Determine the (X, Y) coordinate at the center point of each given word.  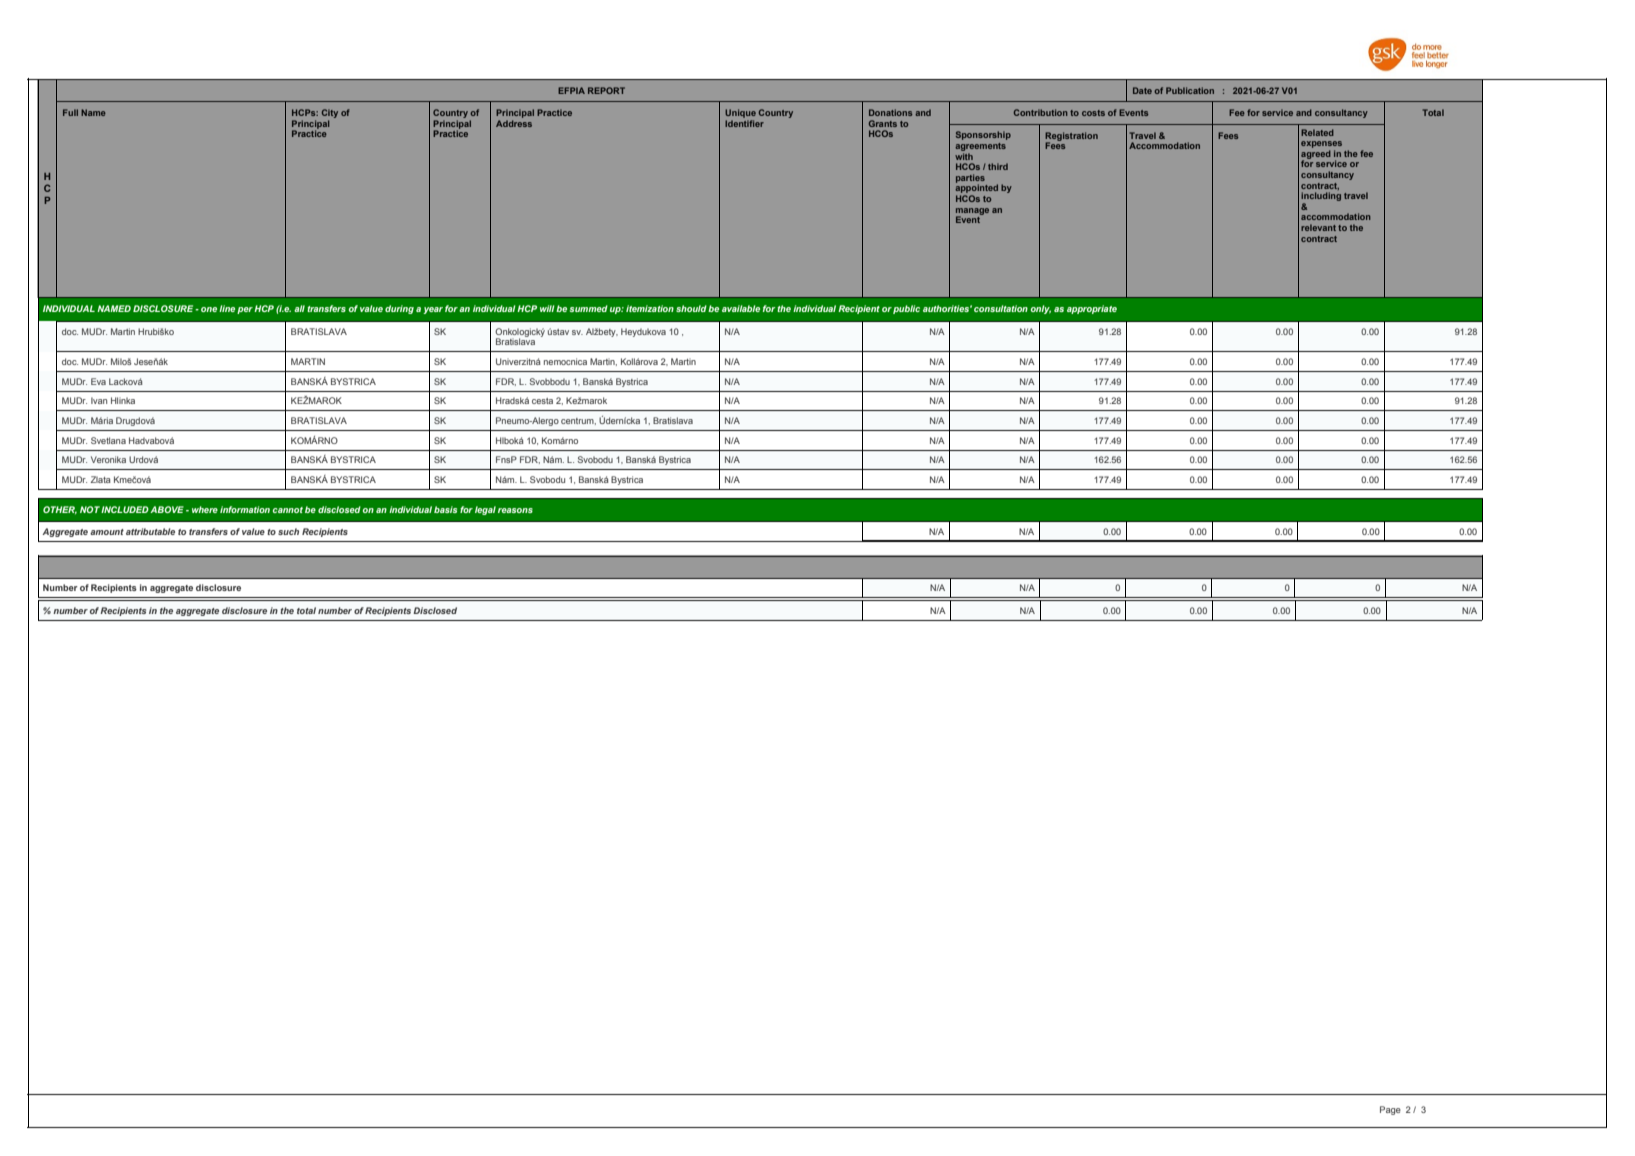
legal (485, 510)
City (330, 115)
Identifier (744, 123)
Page (1390, 1110)
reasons (515, 510)
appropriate (1092, 309)
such (288, 531)
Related (1317, 132)
